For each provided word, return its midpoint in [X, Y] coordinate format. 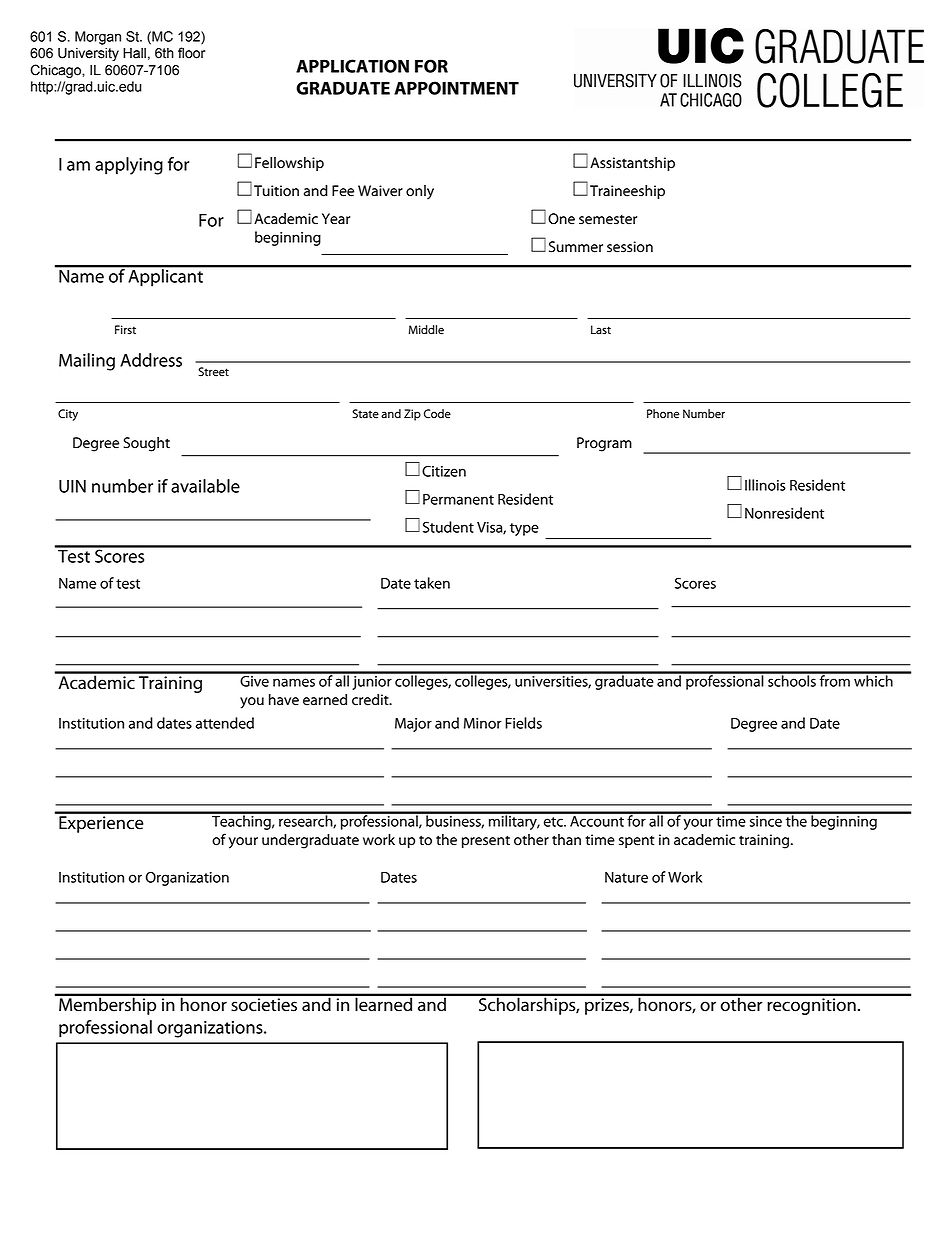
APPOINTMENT [456, 88]
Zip [412, 415]
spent [636, 842]
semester [608, 220]
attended [225, 723]
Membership [108, 1005]
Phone [663, 414]
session [630, 247]
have [284, 700]
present [486, 841]
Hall [134, 53]
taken [432, 583]
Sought [146, 444]
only [420, 192]
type [524, 529]
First [125, 330]
